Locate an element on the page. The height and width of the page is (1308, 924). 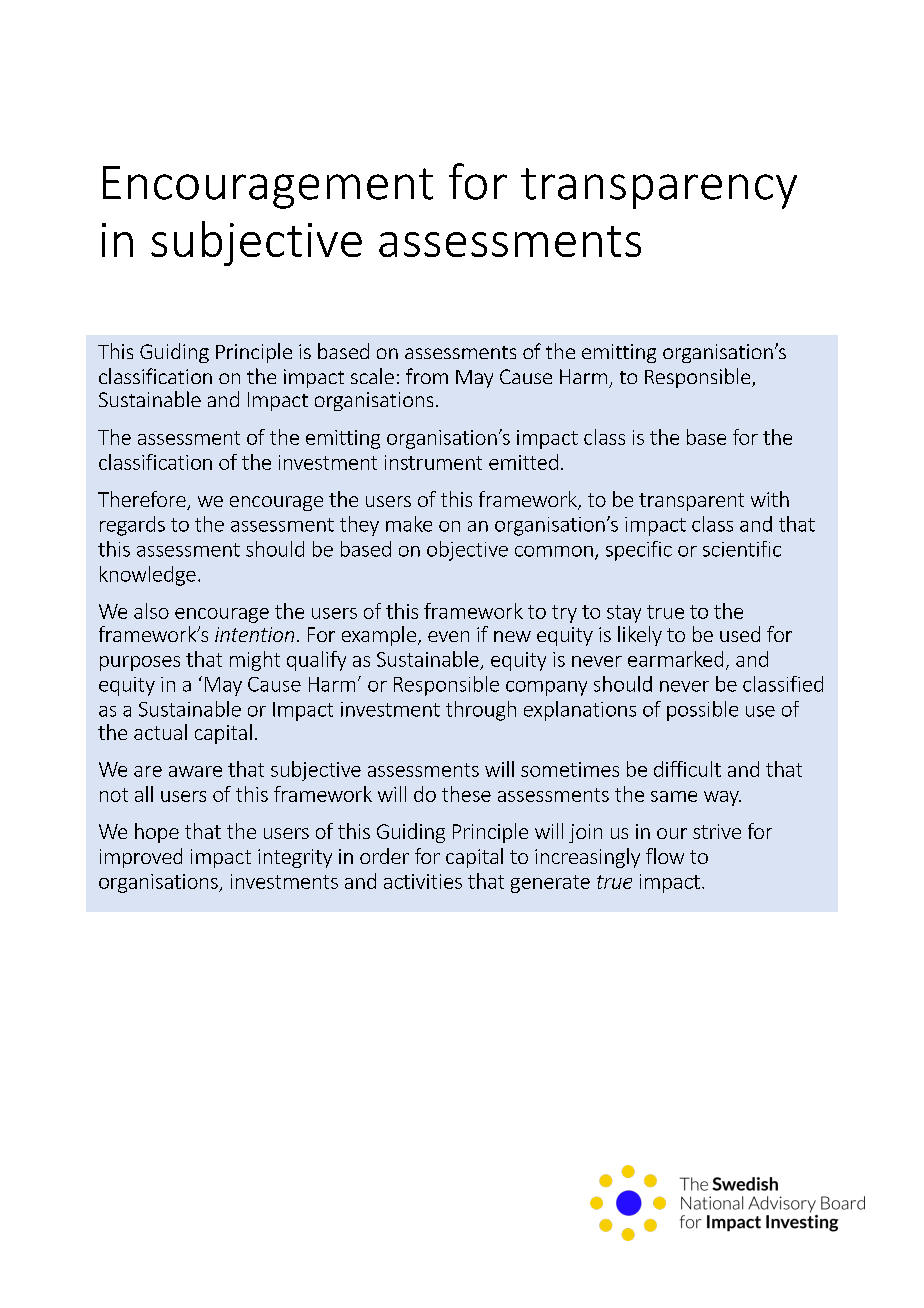
actual is located at coordinates (160, 732).
